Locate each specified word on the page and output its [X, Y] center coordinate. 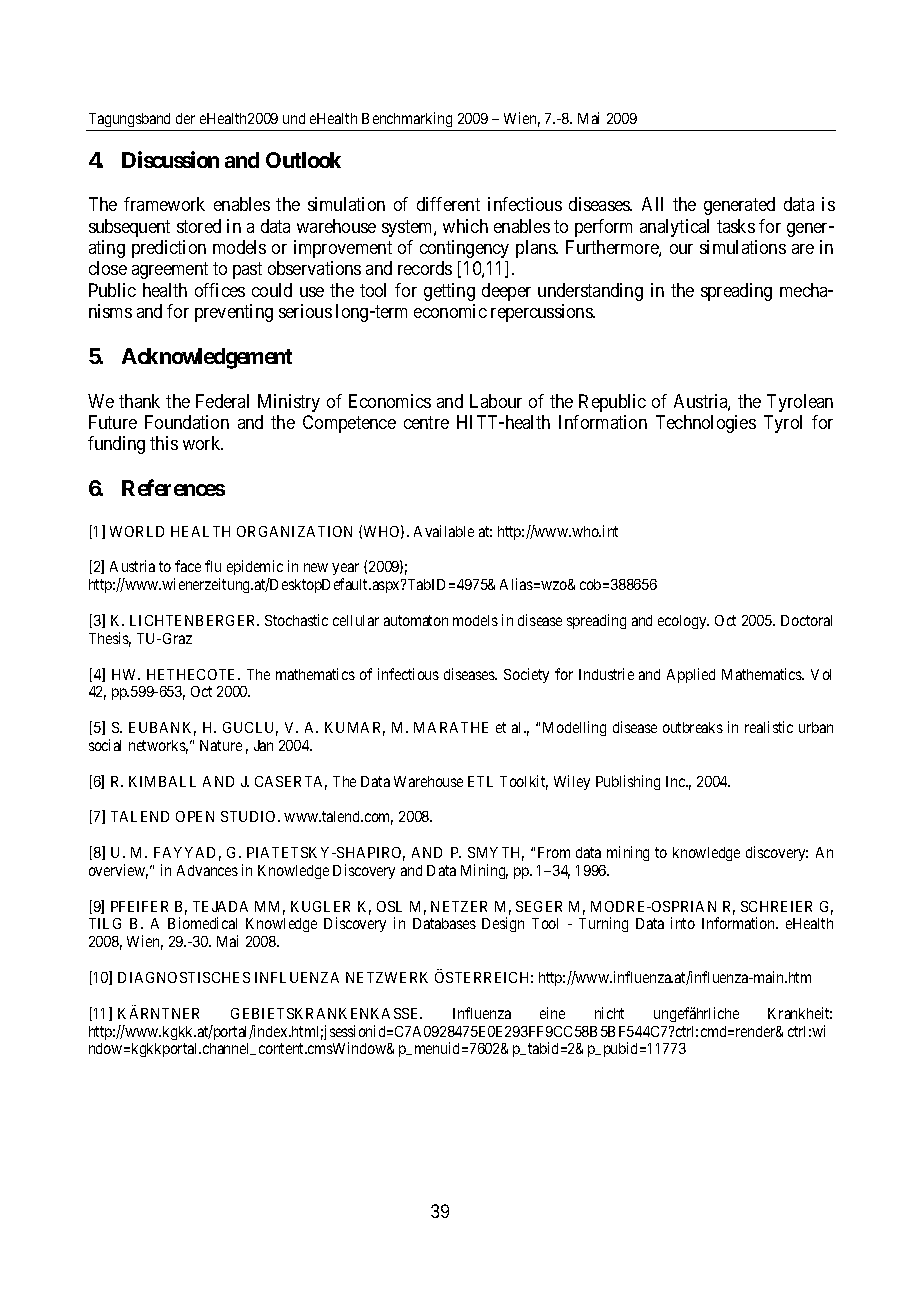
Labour [496, 401]
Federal [222, 401]
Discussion [170, 159]
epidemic [255, 569]
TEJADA [220, 906]
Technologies [706, 424]
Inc [676, 781]
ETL [480, 781]
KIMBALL [162, 781]
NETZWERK [387, 977]
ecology [683, 622]
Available [444, 531]
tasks [736, 226]
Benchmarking [407, 119]
